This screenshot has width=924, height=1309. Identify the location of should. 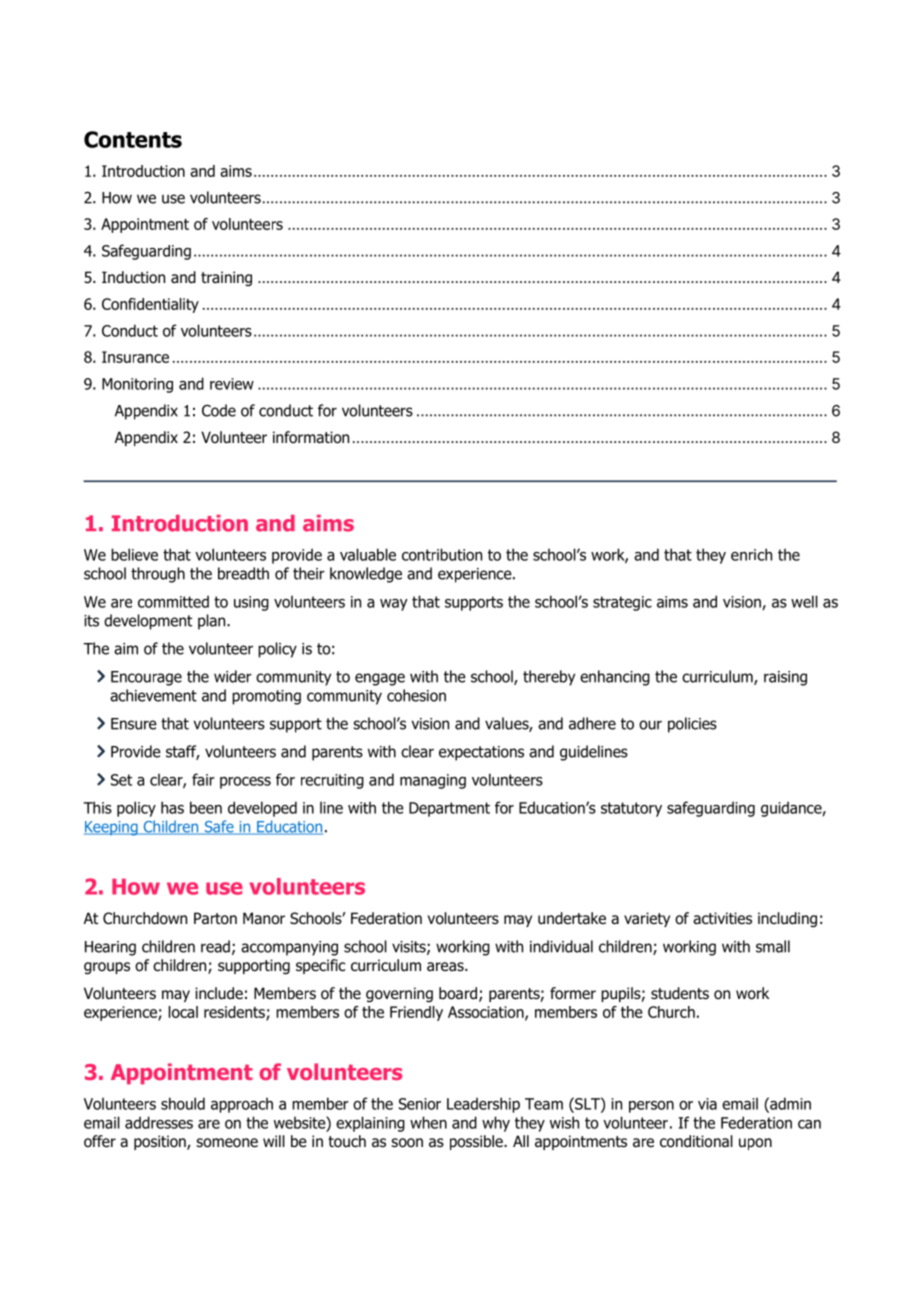
(183, 1103).
